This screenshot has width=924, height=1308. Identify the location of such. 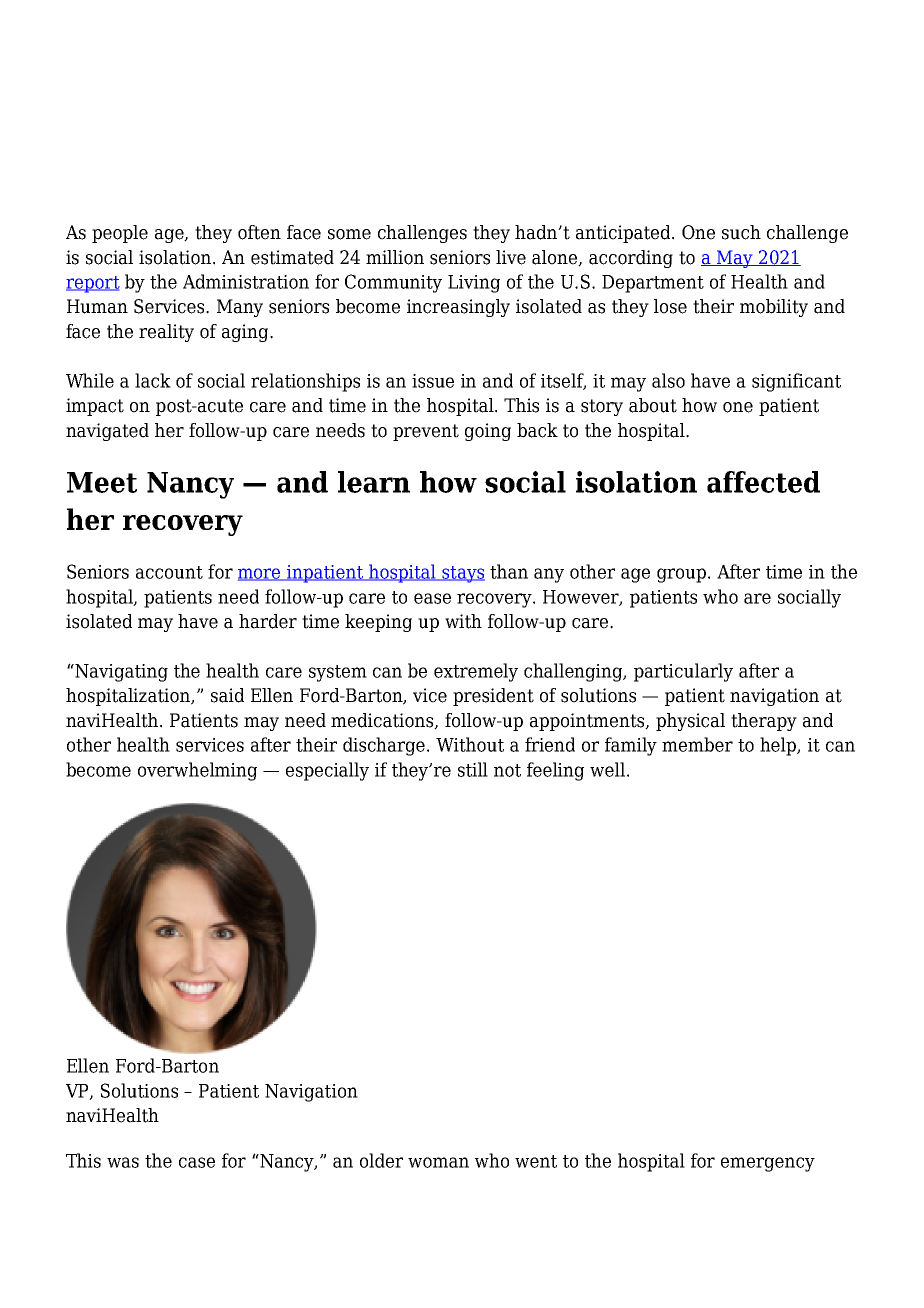
(741, 232).
